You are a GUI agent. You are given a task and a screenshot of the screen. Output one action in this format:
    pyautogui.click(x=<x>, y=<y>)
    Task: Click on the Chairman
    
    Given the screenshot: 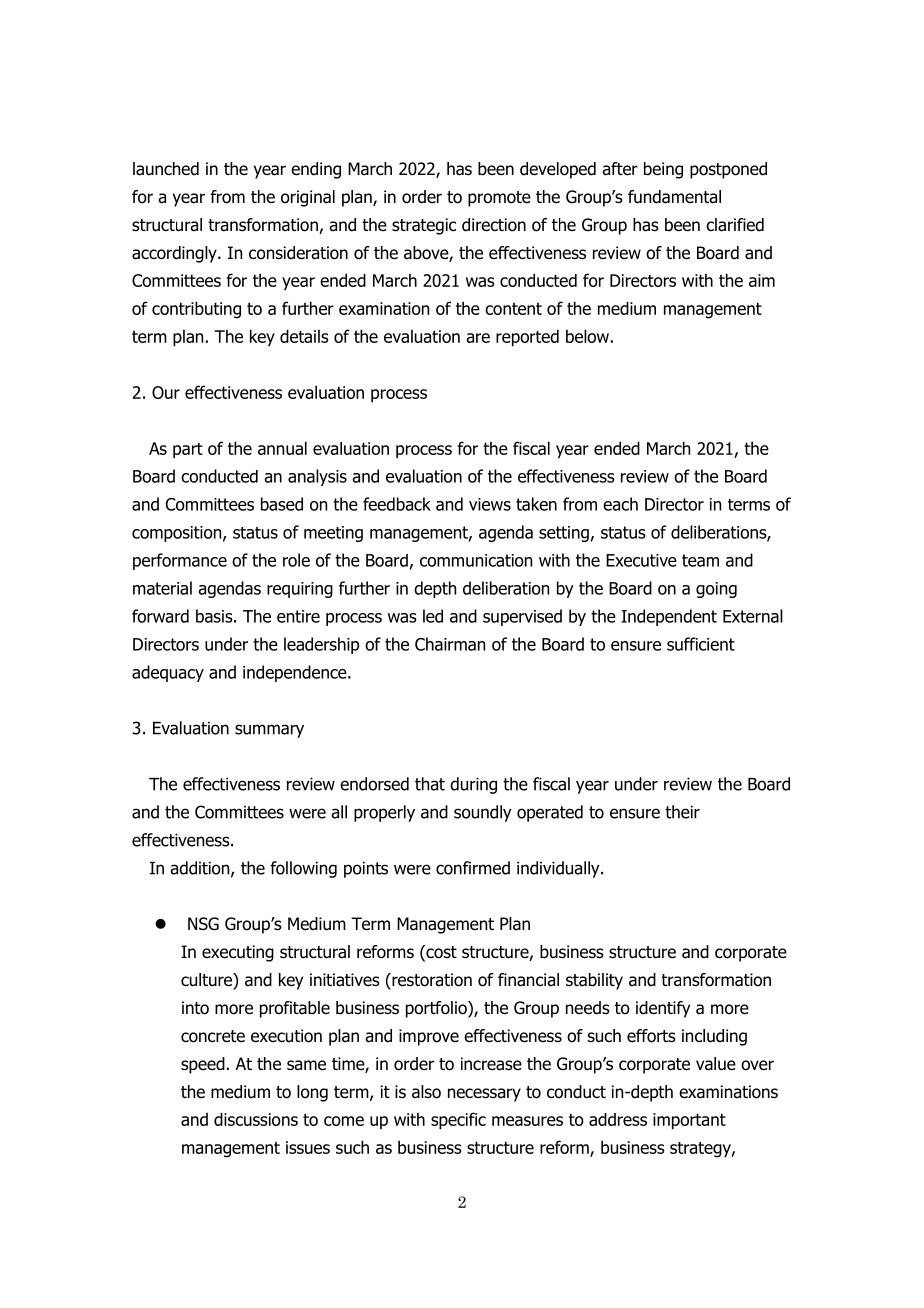 What is the action you would take?
    pyautogui.click(x=450, y=644)
